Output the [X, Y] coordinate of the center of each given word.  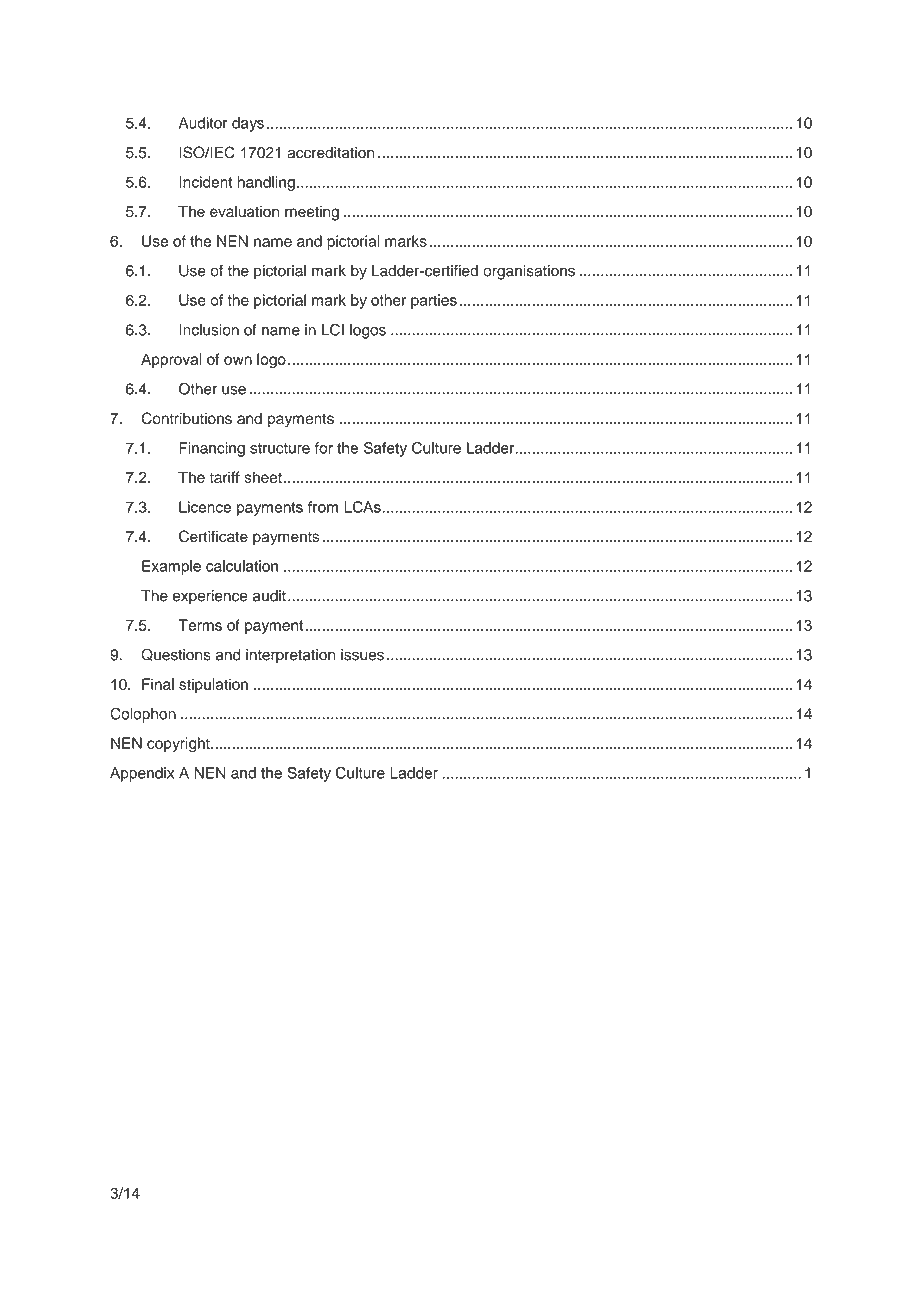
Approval [171, 360]
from [323, 507]
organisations [529, 272]
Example [171, 567]
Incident [206, 182]
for [324, 448]
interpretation [290, 656]
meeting [312, 213]
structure [280, 448]
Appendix [142, 774]
